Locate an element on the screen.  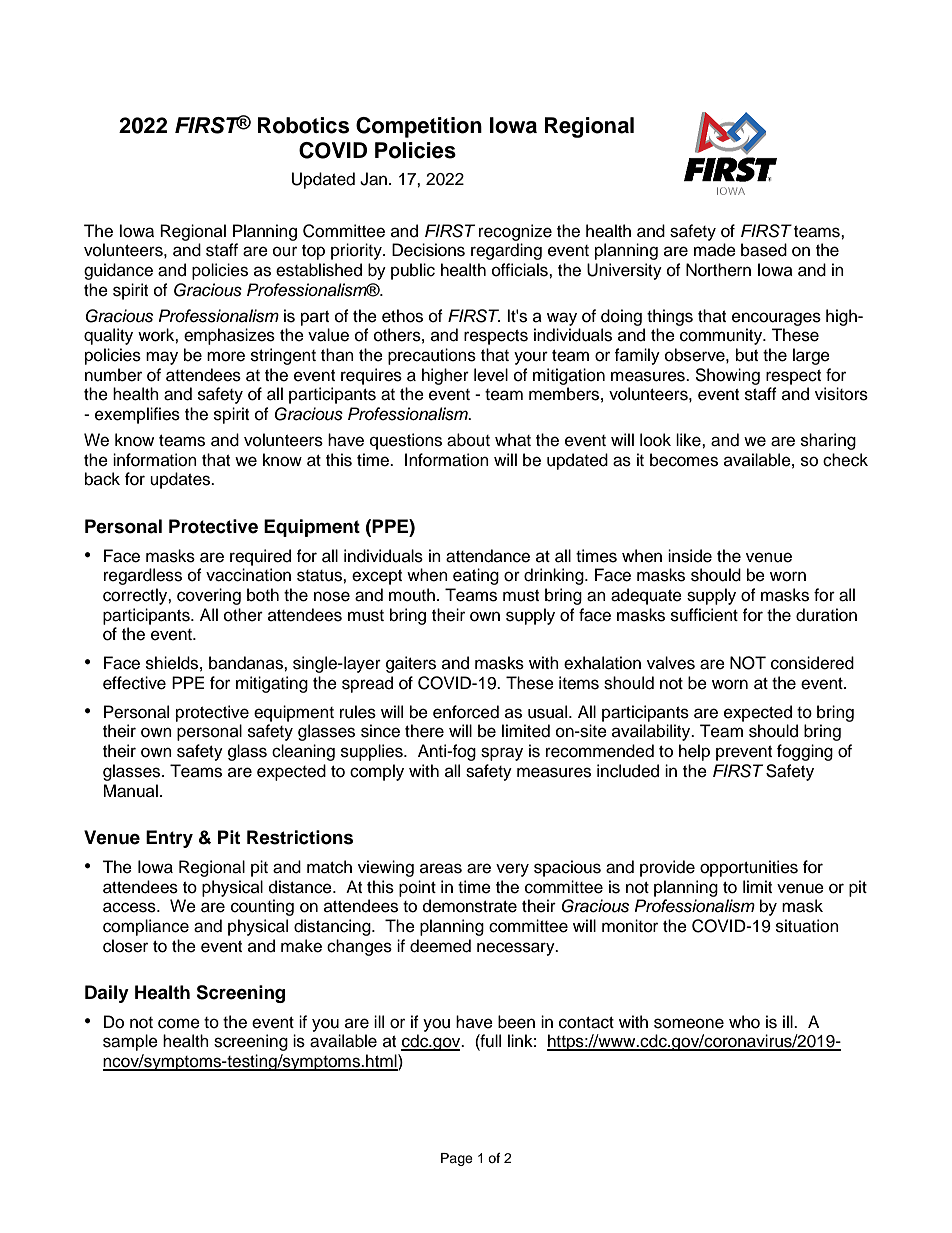
updates is located at coordinates (181, 480).
